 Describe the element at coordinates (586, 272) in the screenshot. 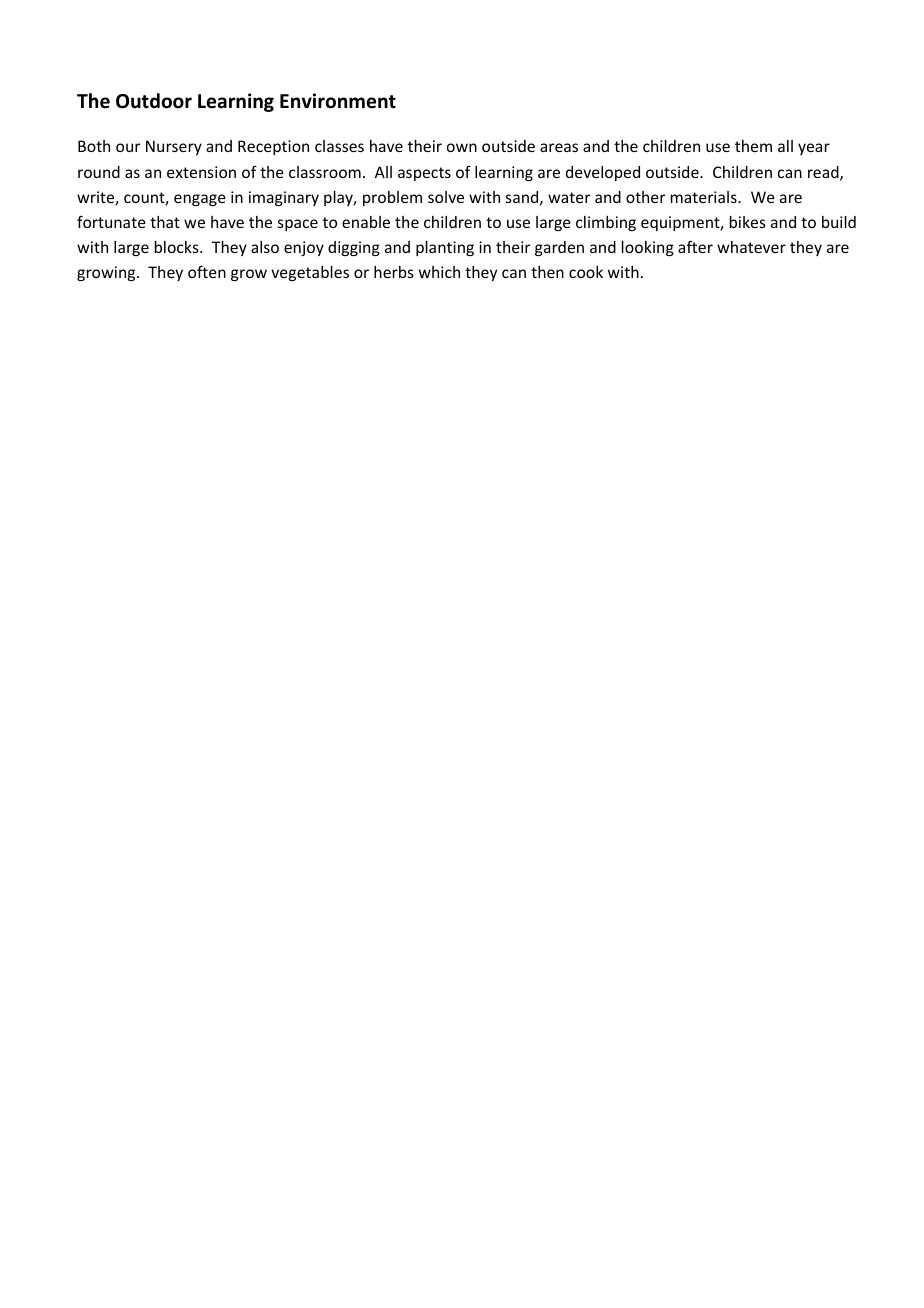

I see `cook` at that location.
